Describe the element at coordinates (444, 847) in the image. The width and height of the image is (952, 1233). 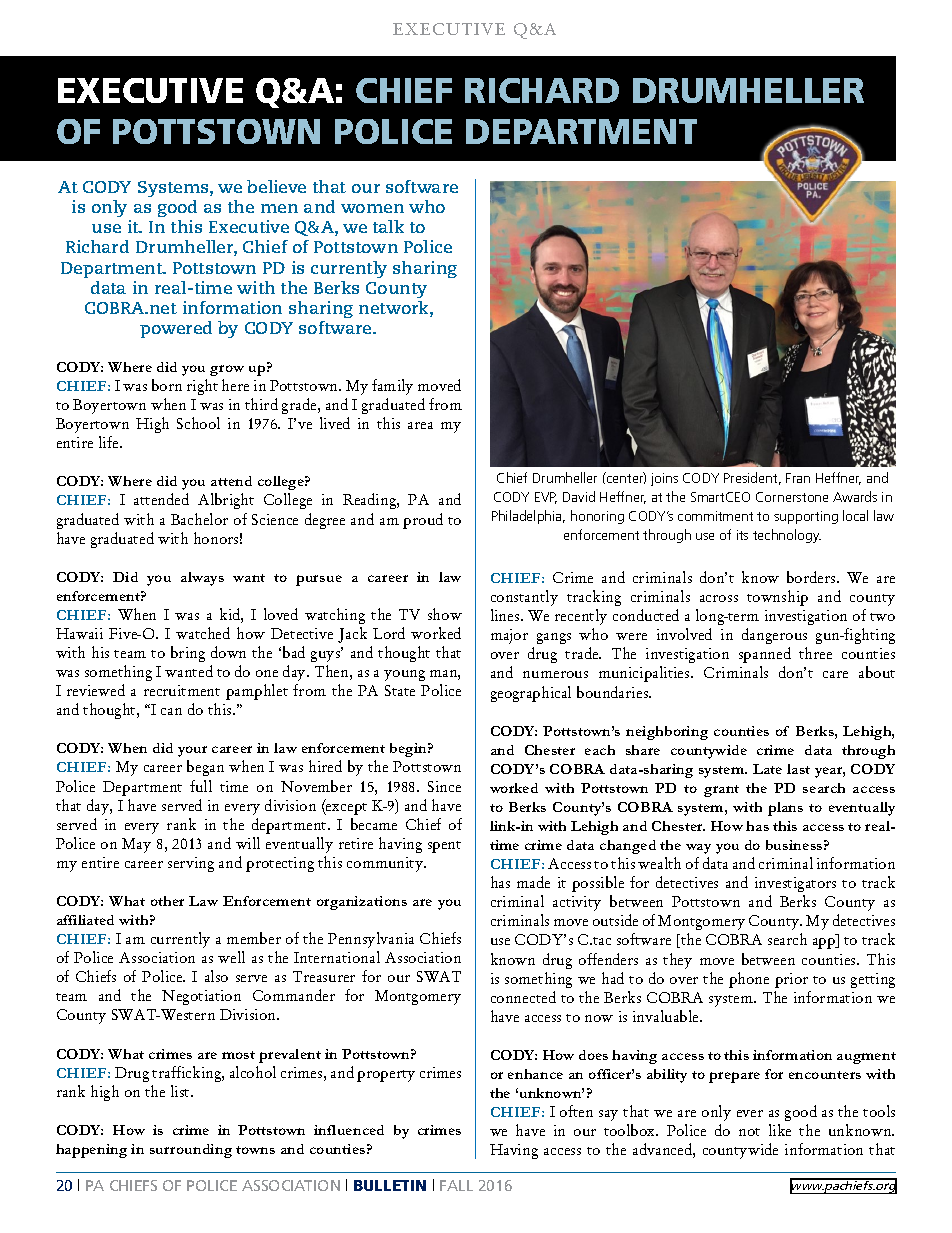
I see `spent` at that location.
